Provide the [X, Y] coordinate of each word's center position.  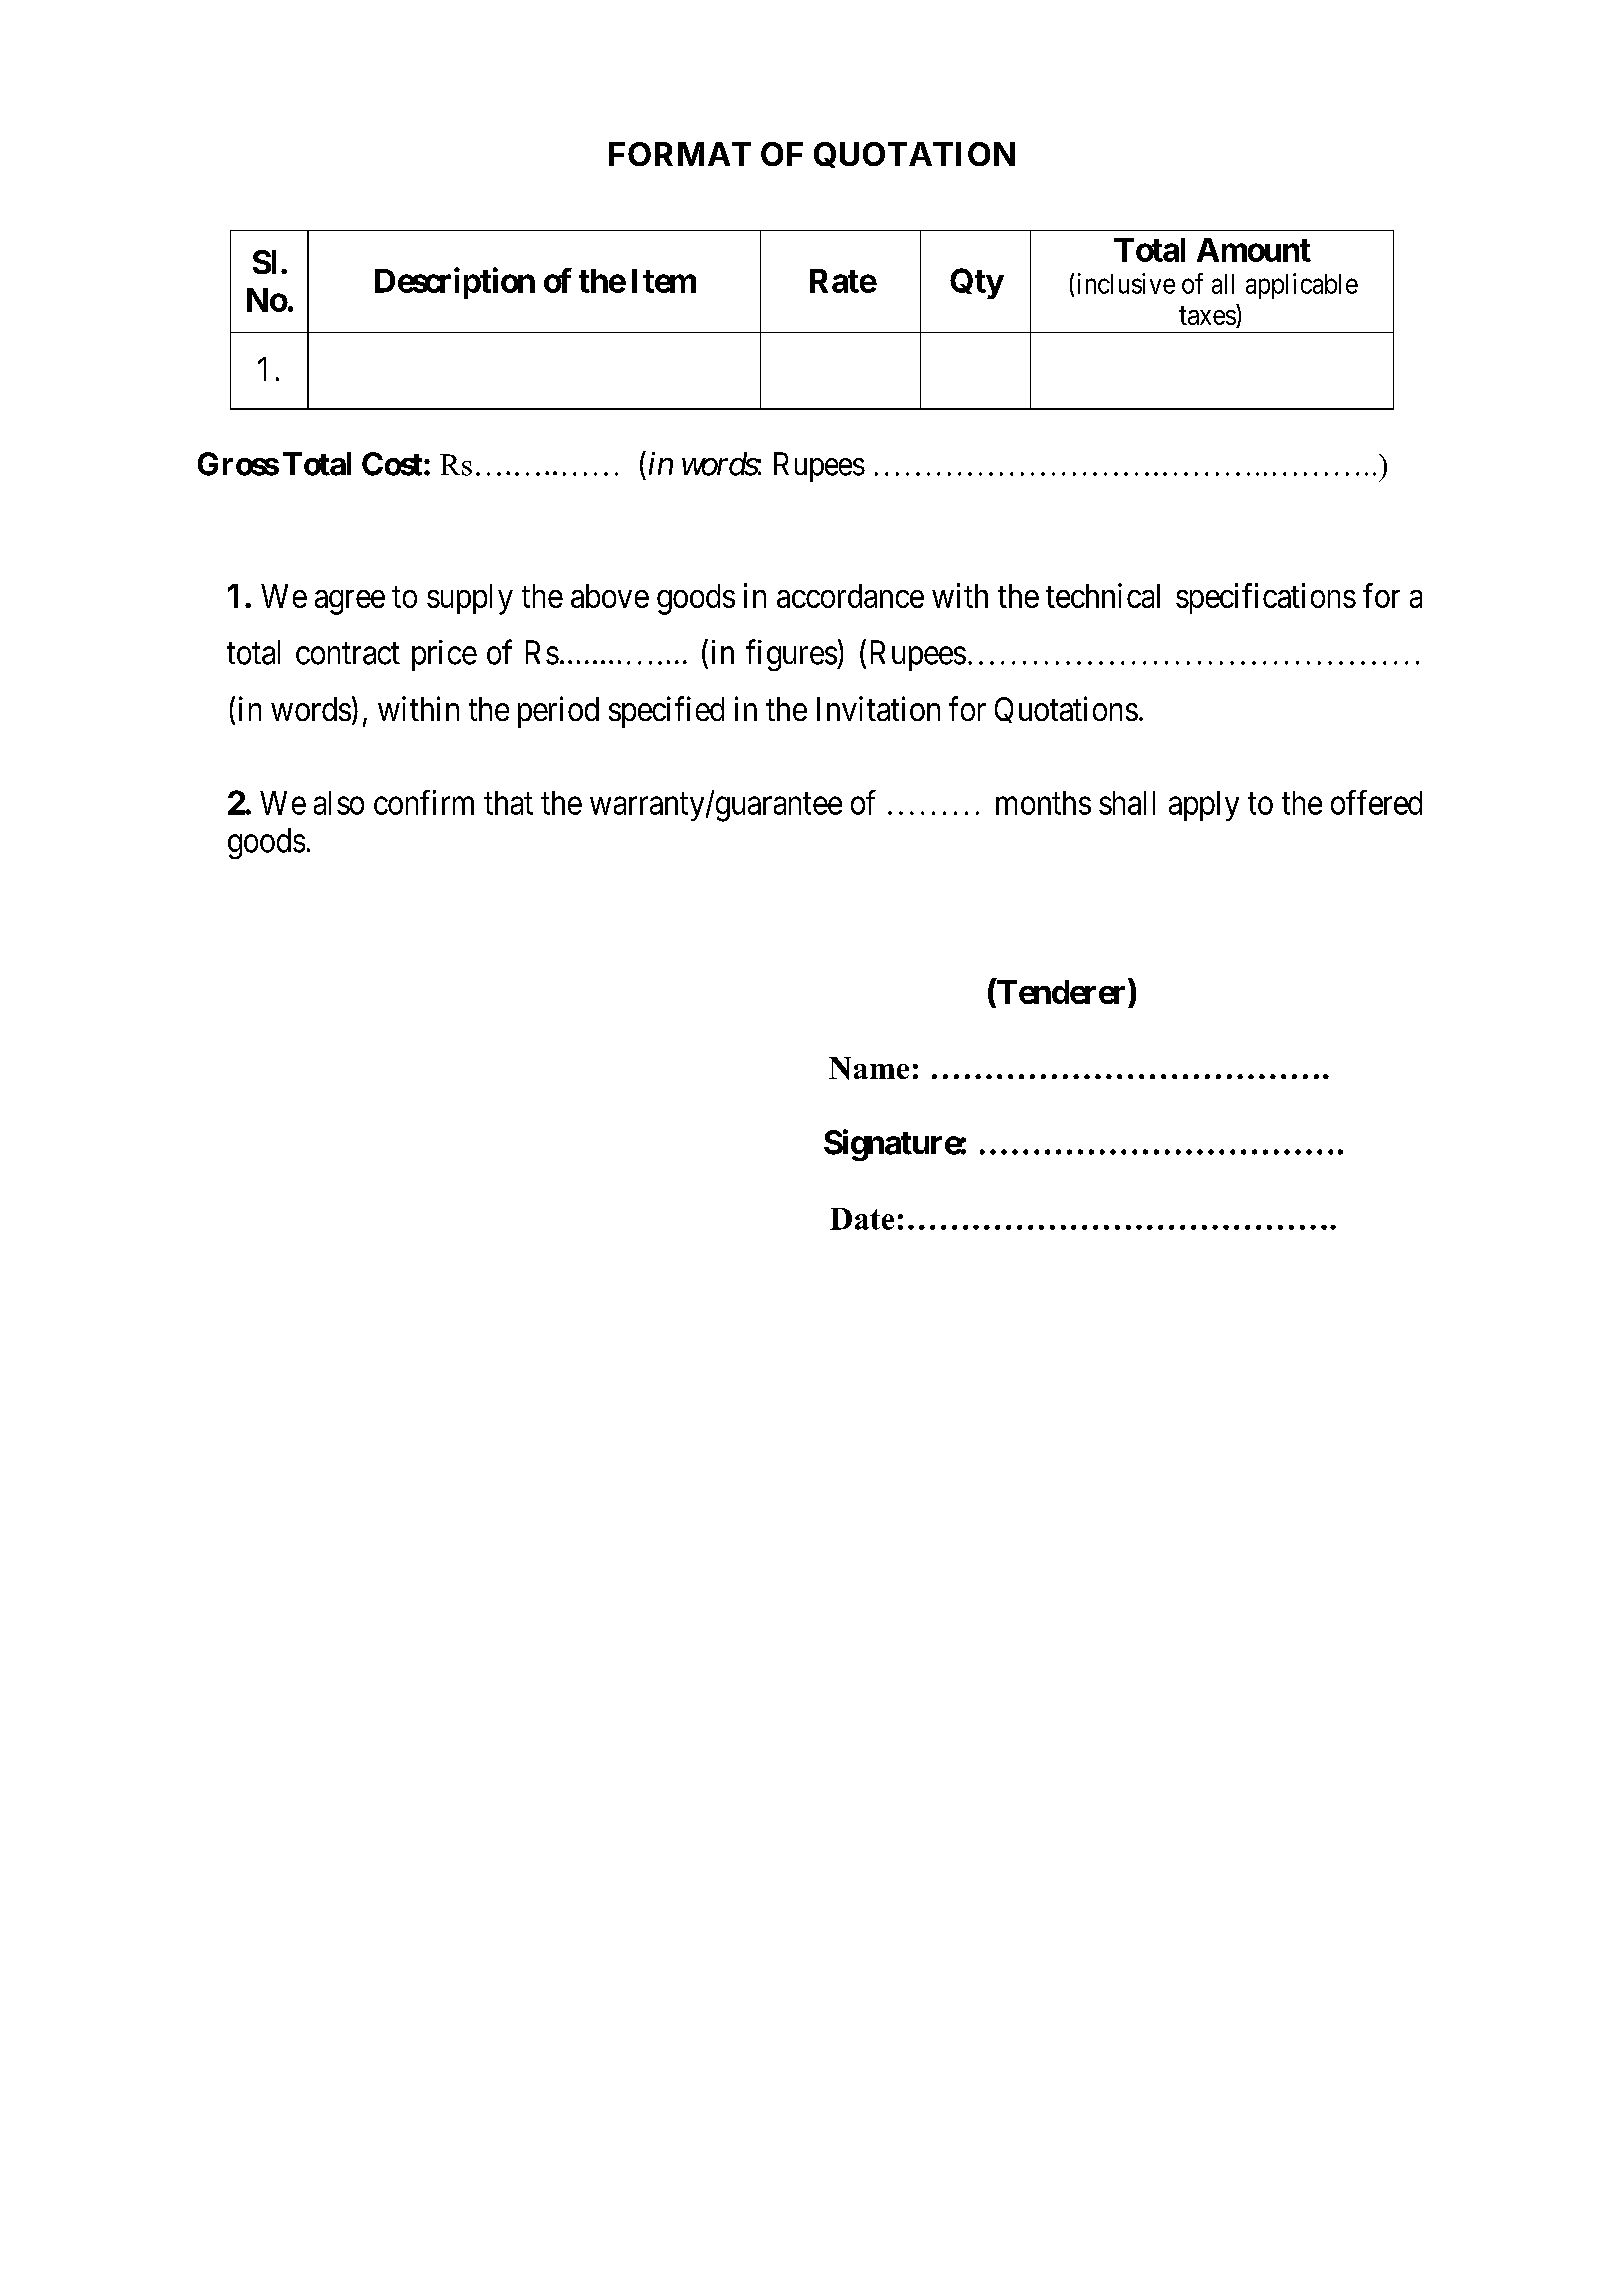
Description [455, 283]
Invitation [878, 708]
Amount [1254, 250]
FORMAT [680, 154]
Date [862, 1219]
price [444, 655]
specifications [1266, 598]
